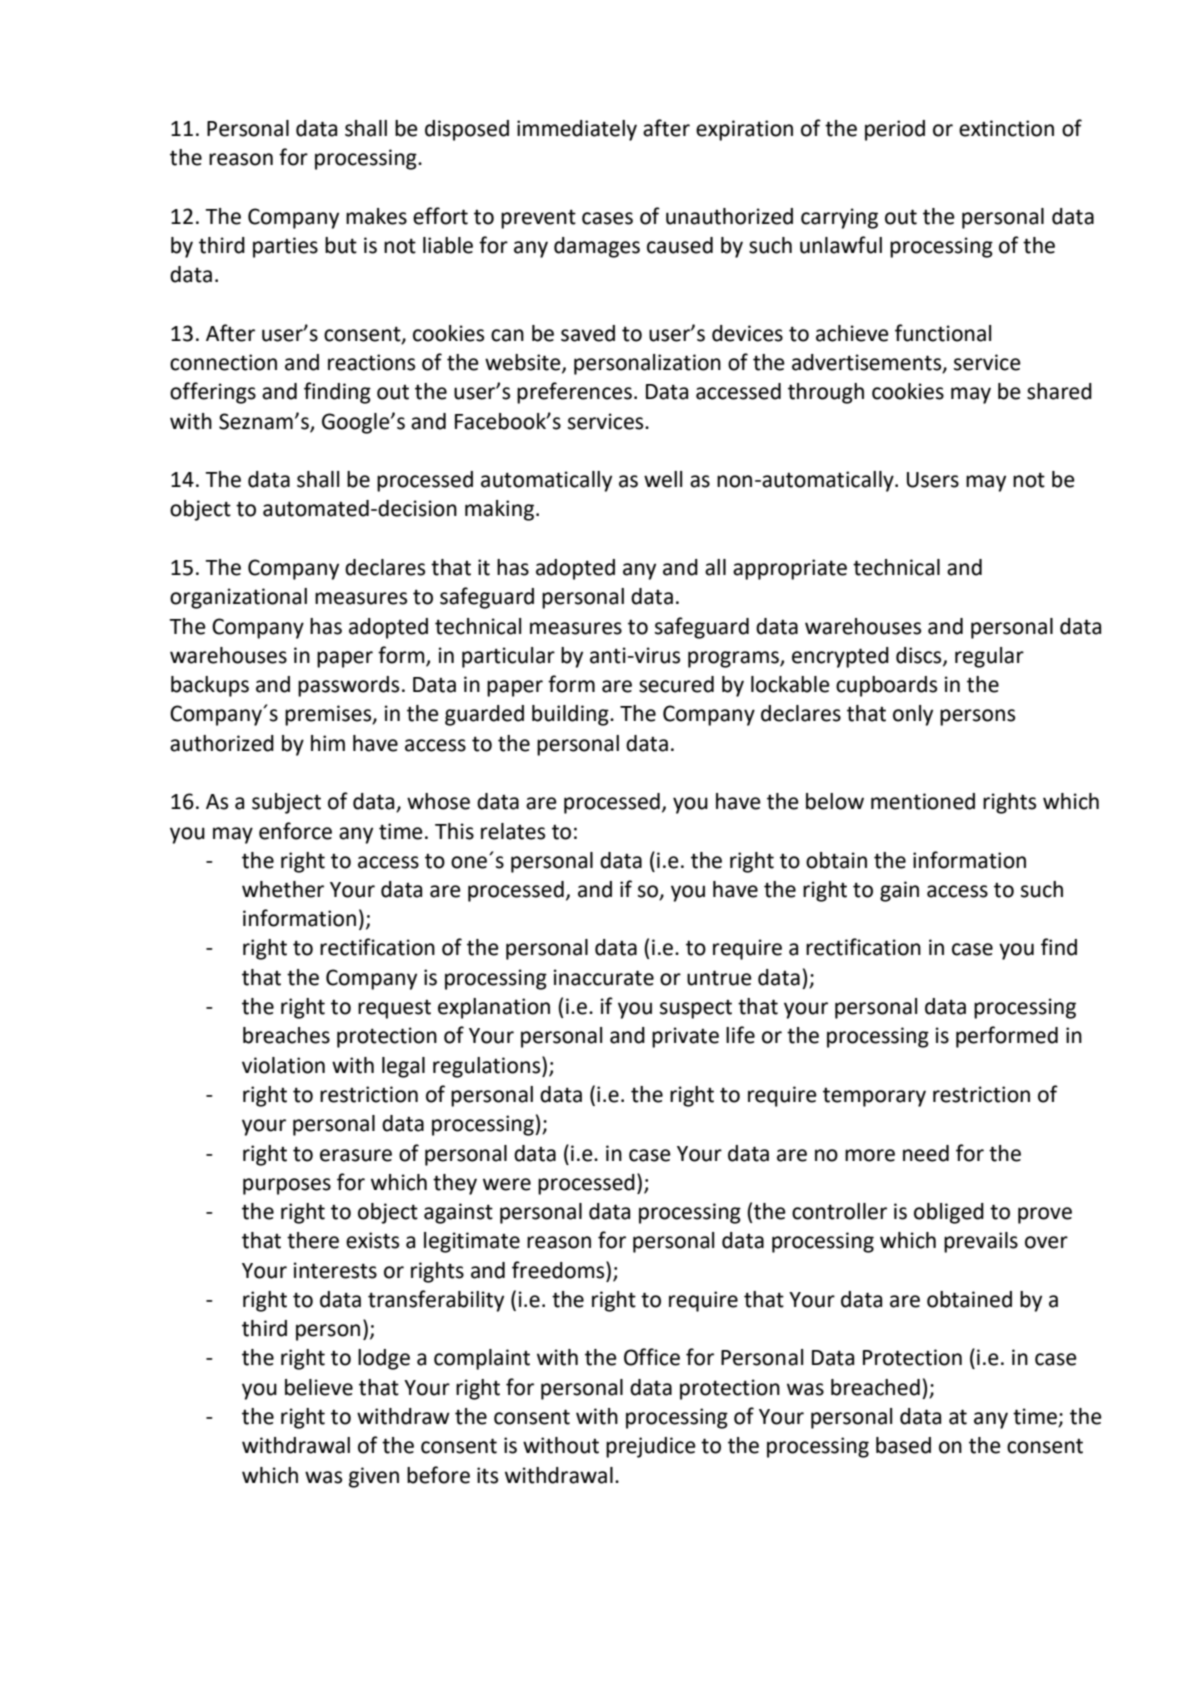 This document has width=1189, height=1682. What do you see at coordinates (286, 803) in the document?
I see `subject` at bounding box center [286, 803].
